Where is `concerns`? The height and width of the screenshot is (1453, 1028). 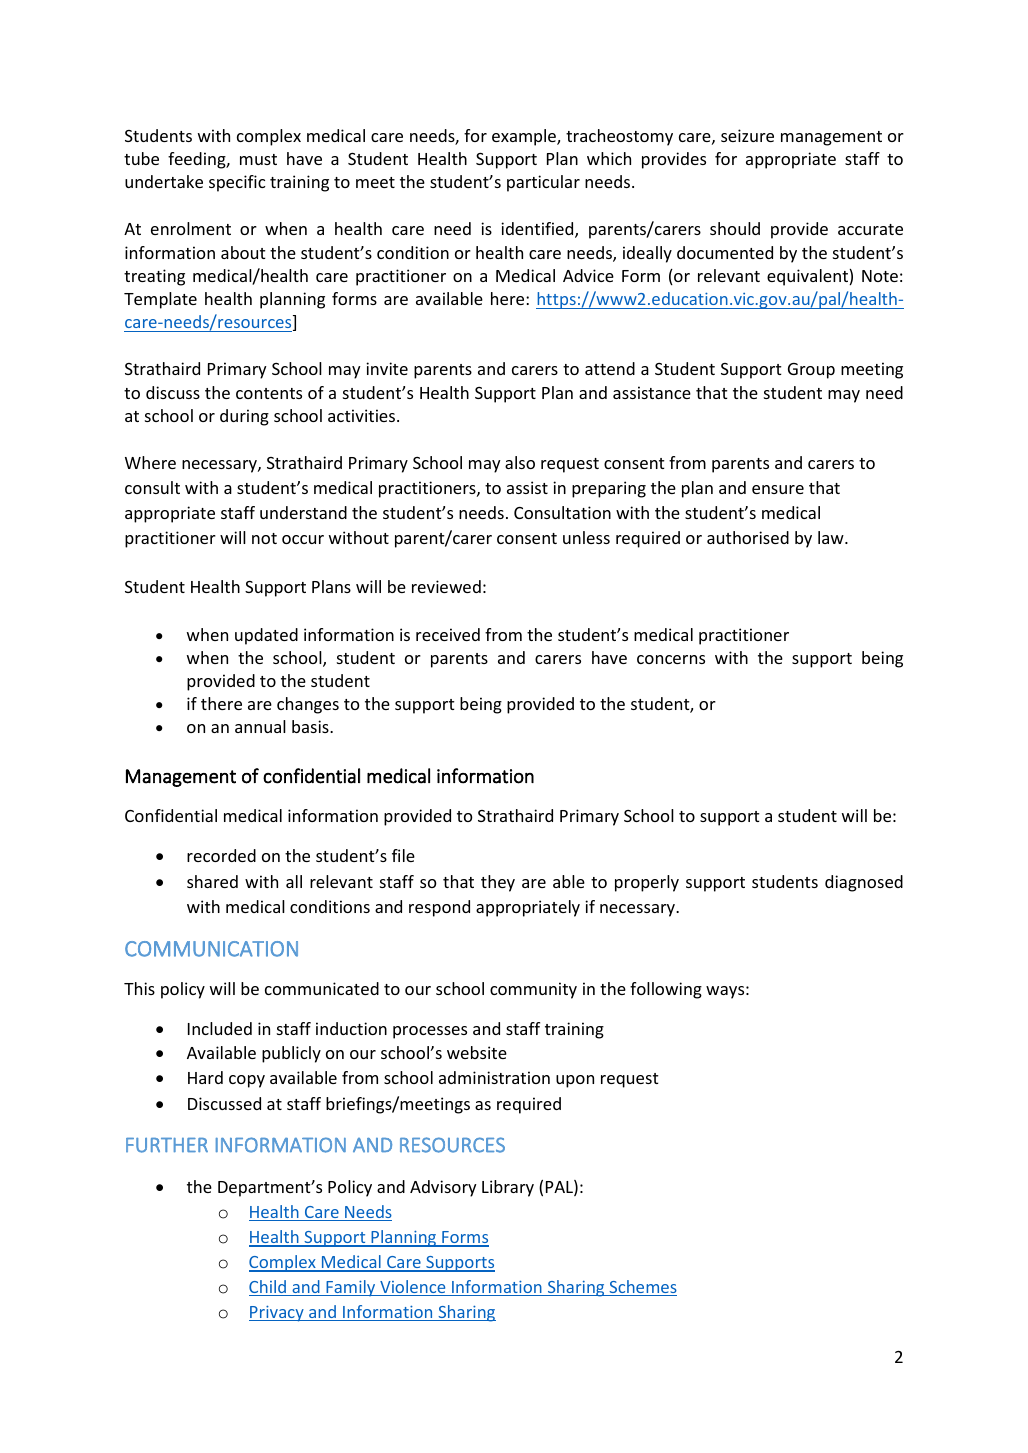
concerns is located at coordinates (671, 659).
